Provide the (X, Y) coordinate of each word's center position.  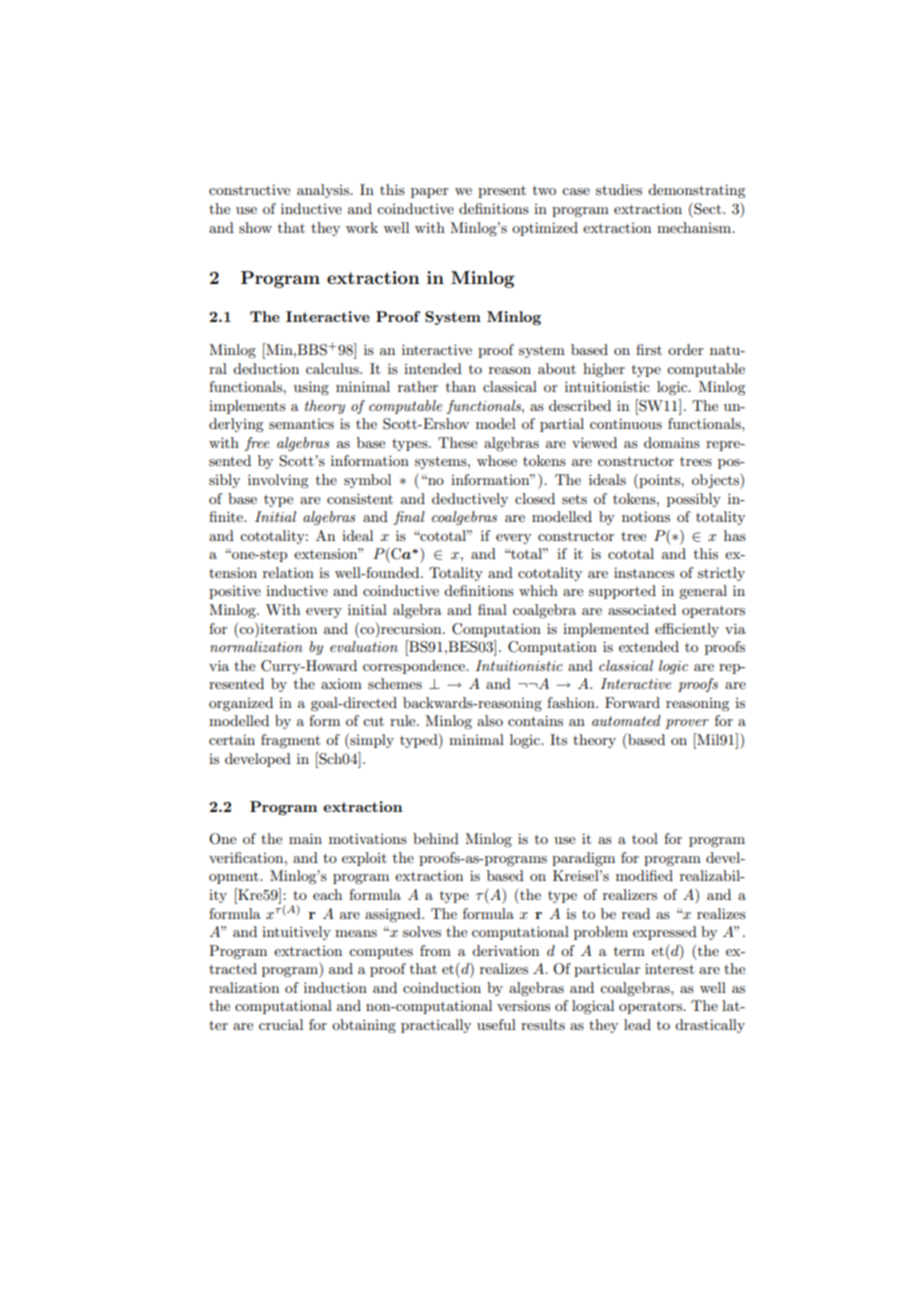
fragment (290, 741)
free (257, 444)
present (502, 192)
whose (497, 460)
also (490, 720)
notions (646, 516)
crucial (281, 1024)
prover (687, 724)
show (255, 227)
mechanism (695, 227)
